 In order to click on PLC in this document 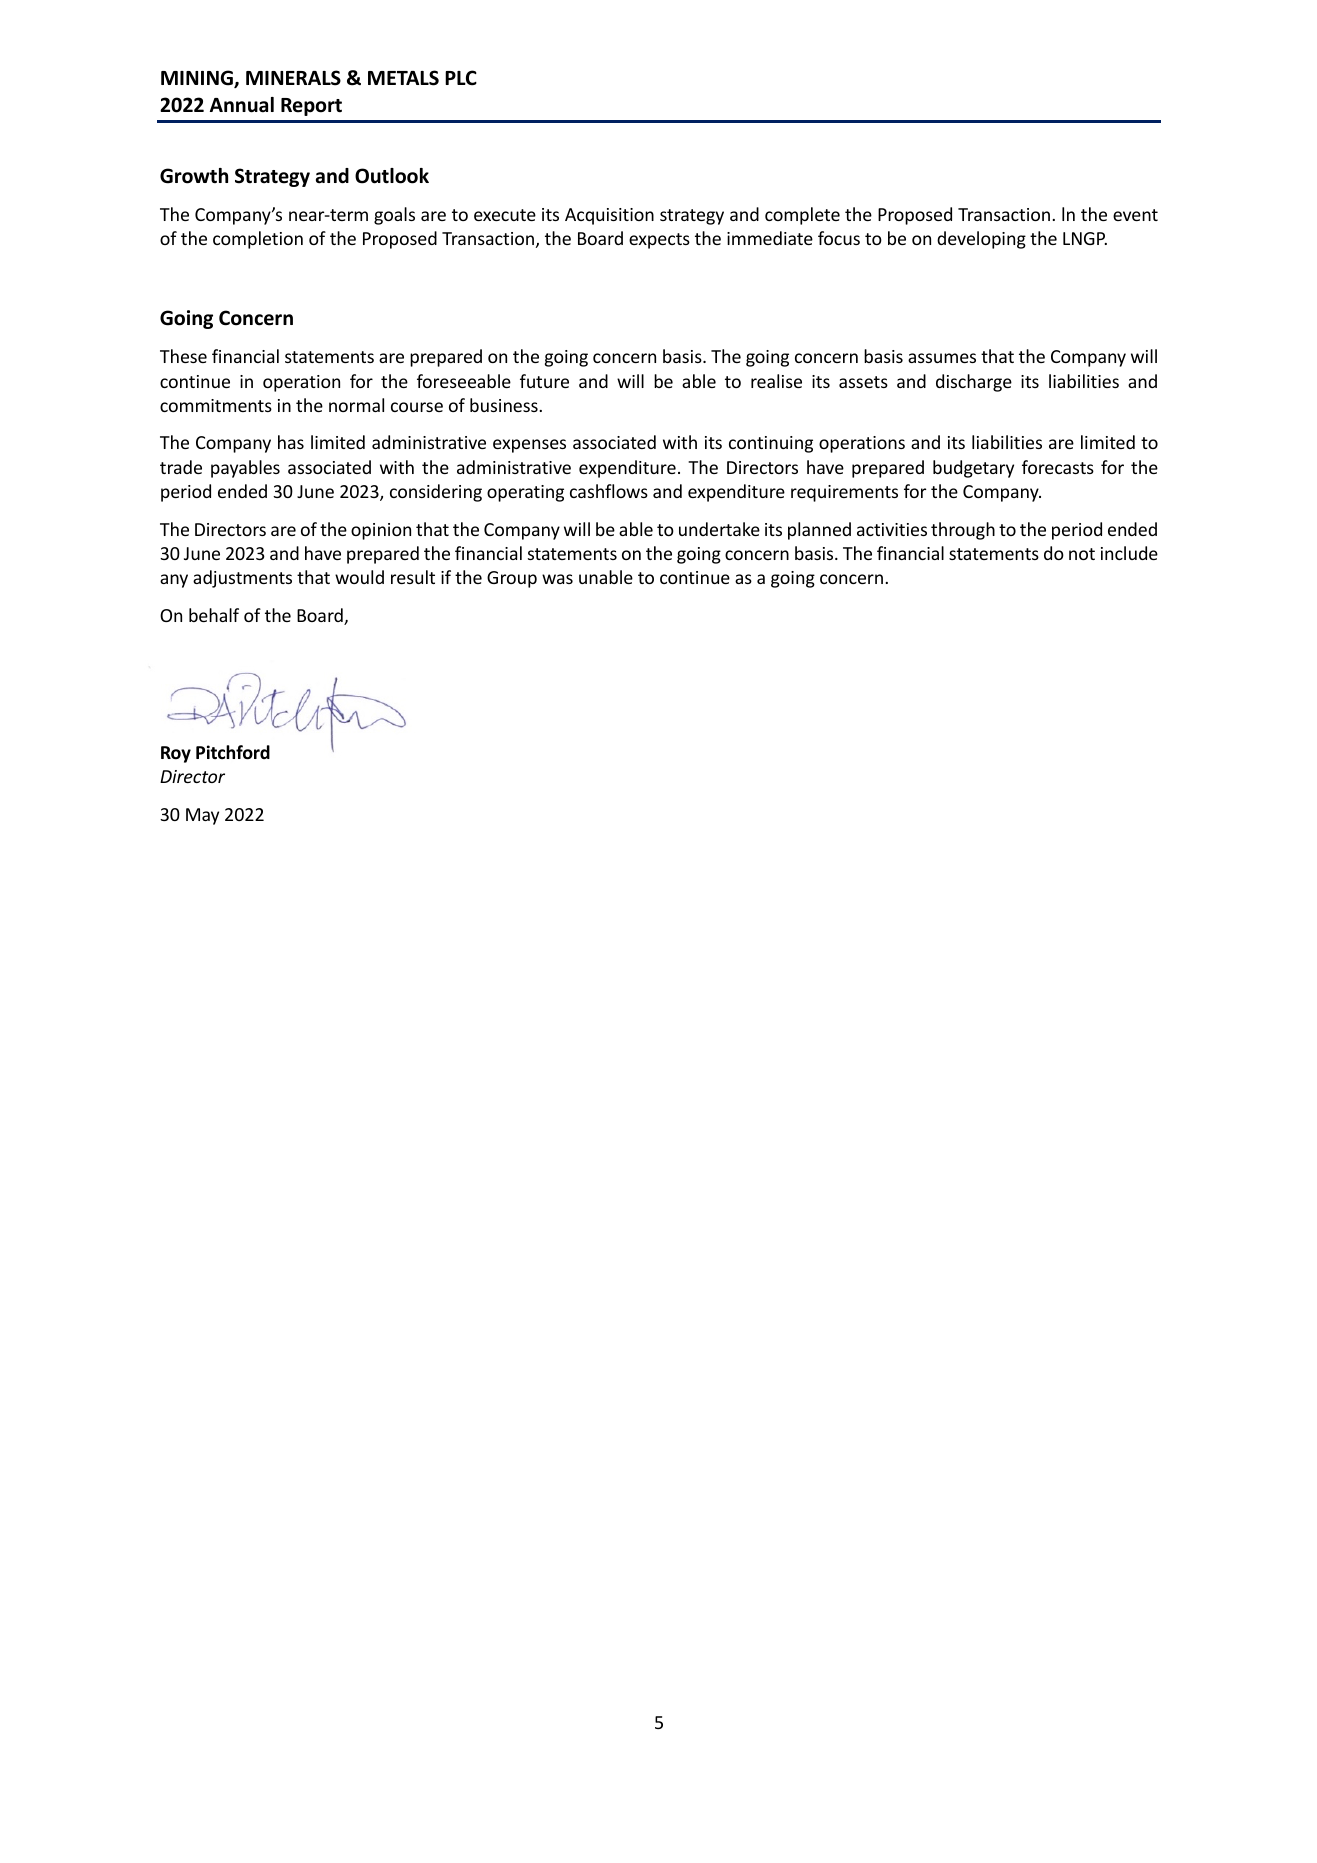, I will do `click(461, 77)`.
